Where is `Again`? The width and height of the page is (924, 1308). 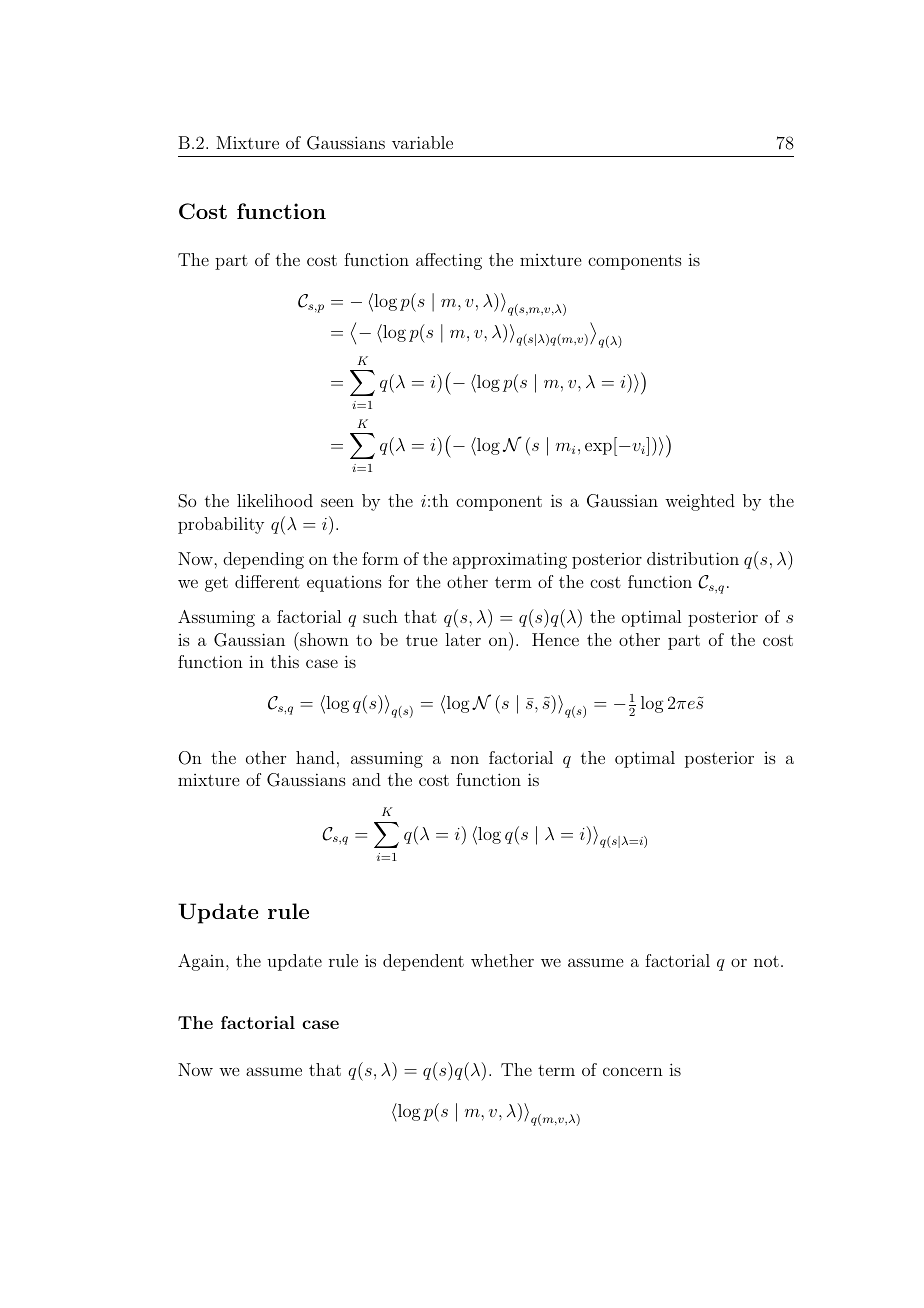 Again is located at coordinates (202, 962).
